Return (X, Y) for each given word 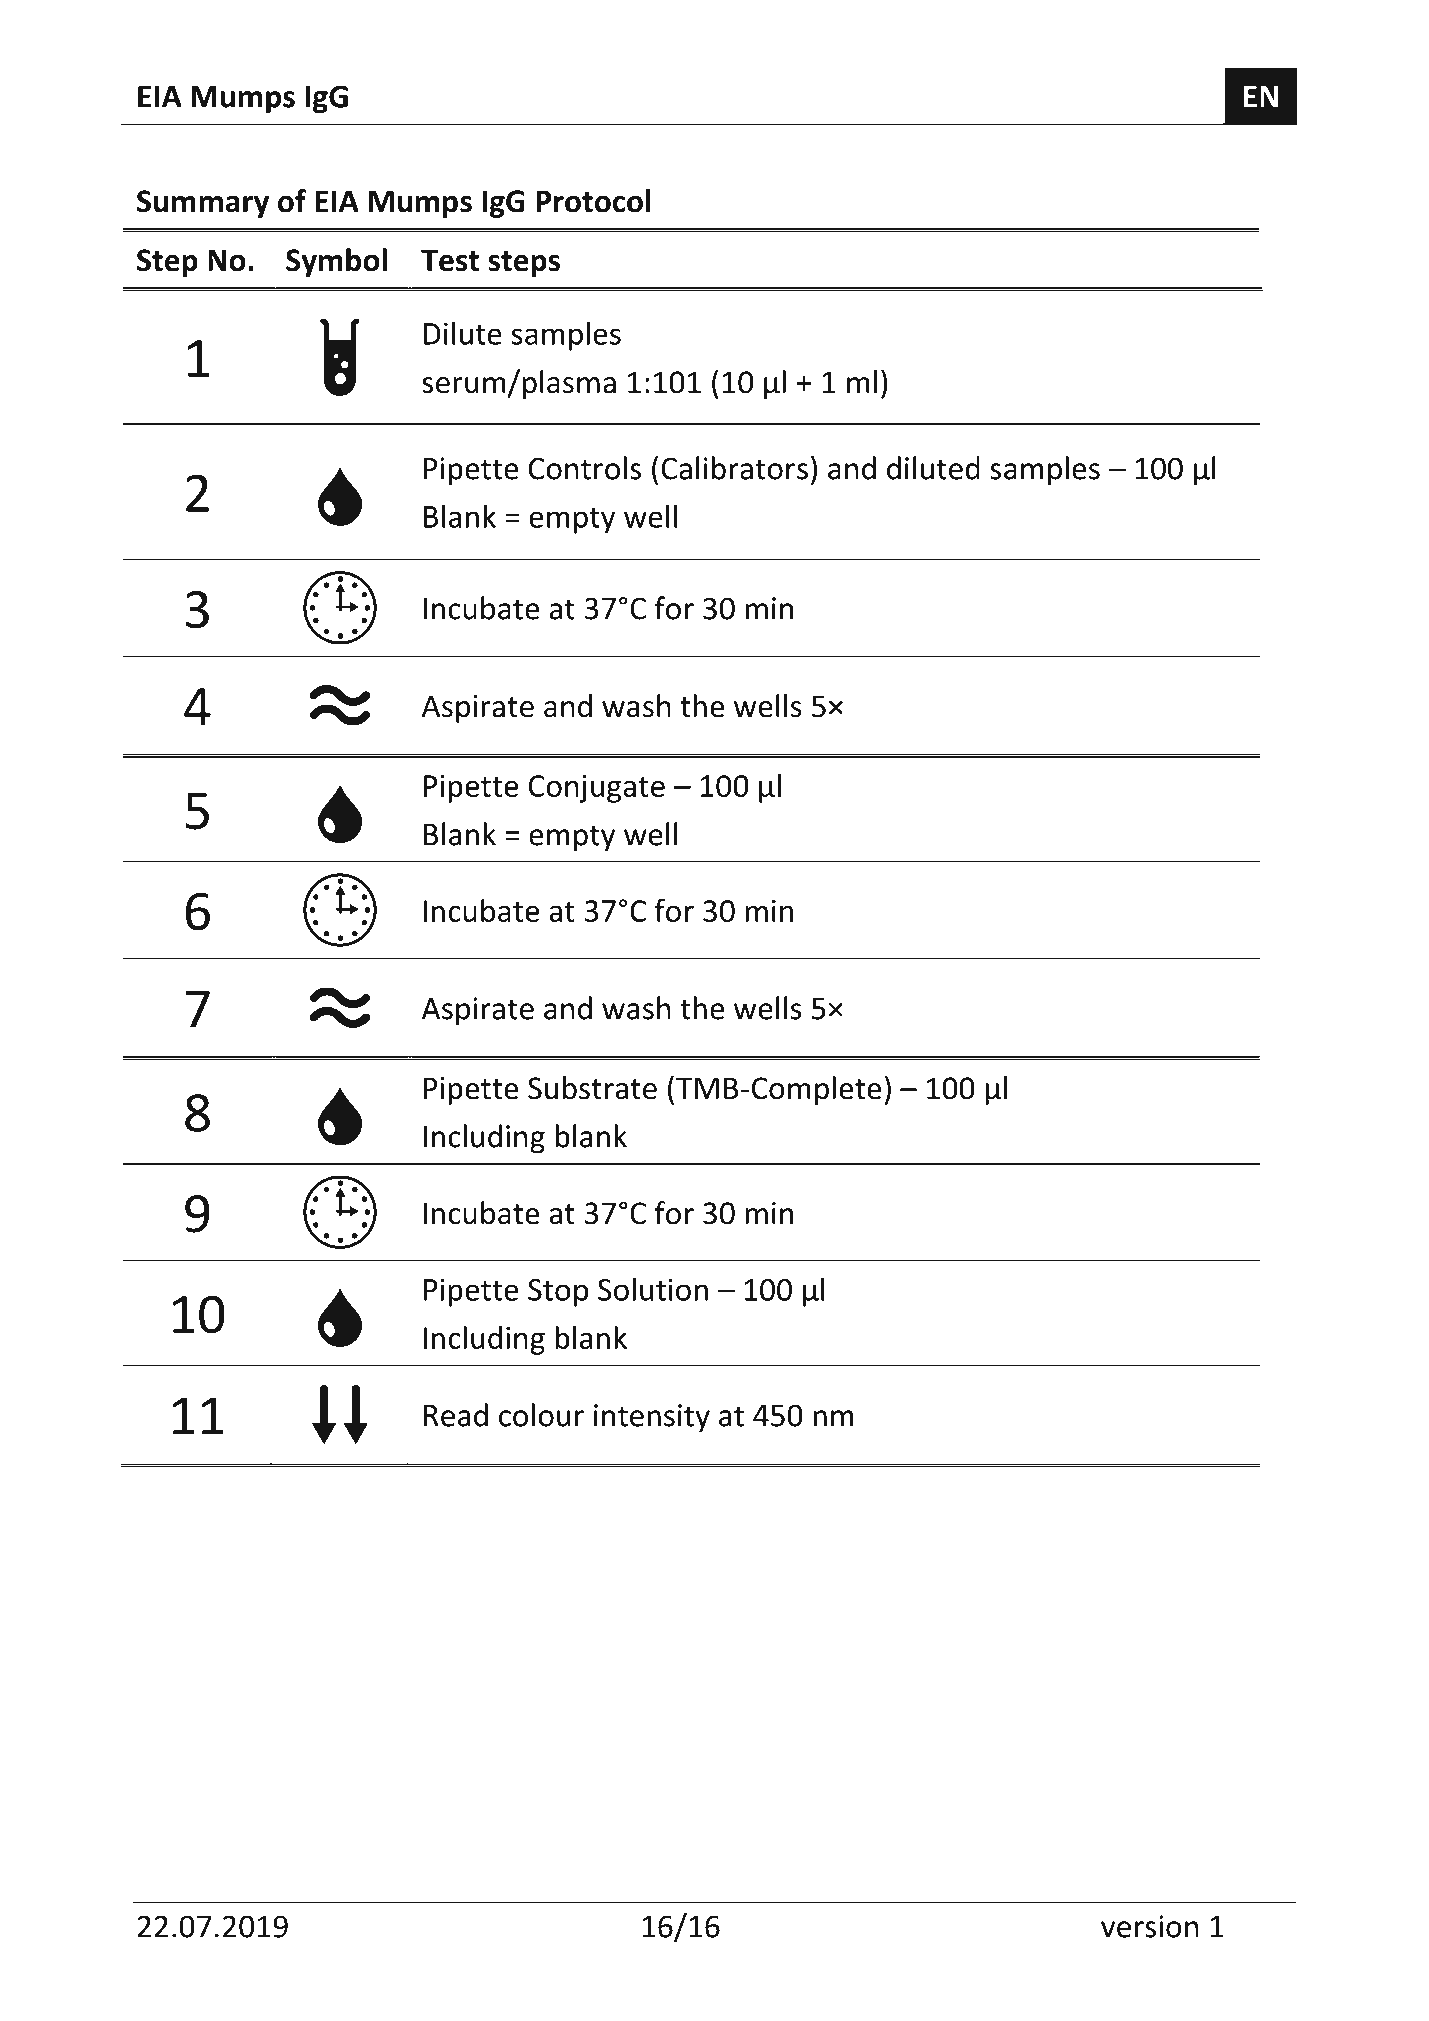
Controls (585, 468)
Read (456, 1415)
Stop (558, 1293)
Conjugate (597, 789)
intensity (652, 1418)
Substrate (592, 1088)
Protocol (593, 201)
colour (541, 1415)
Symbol (336, 262)
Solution (653, 1289)
